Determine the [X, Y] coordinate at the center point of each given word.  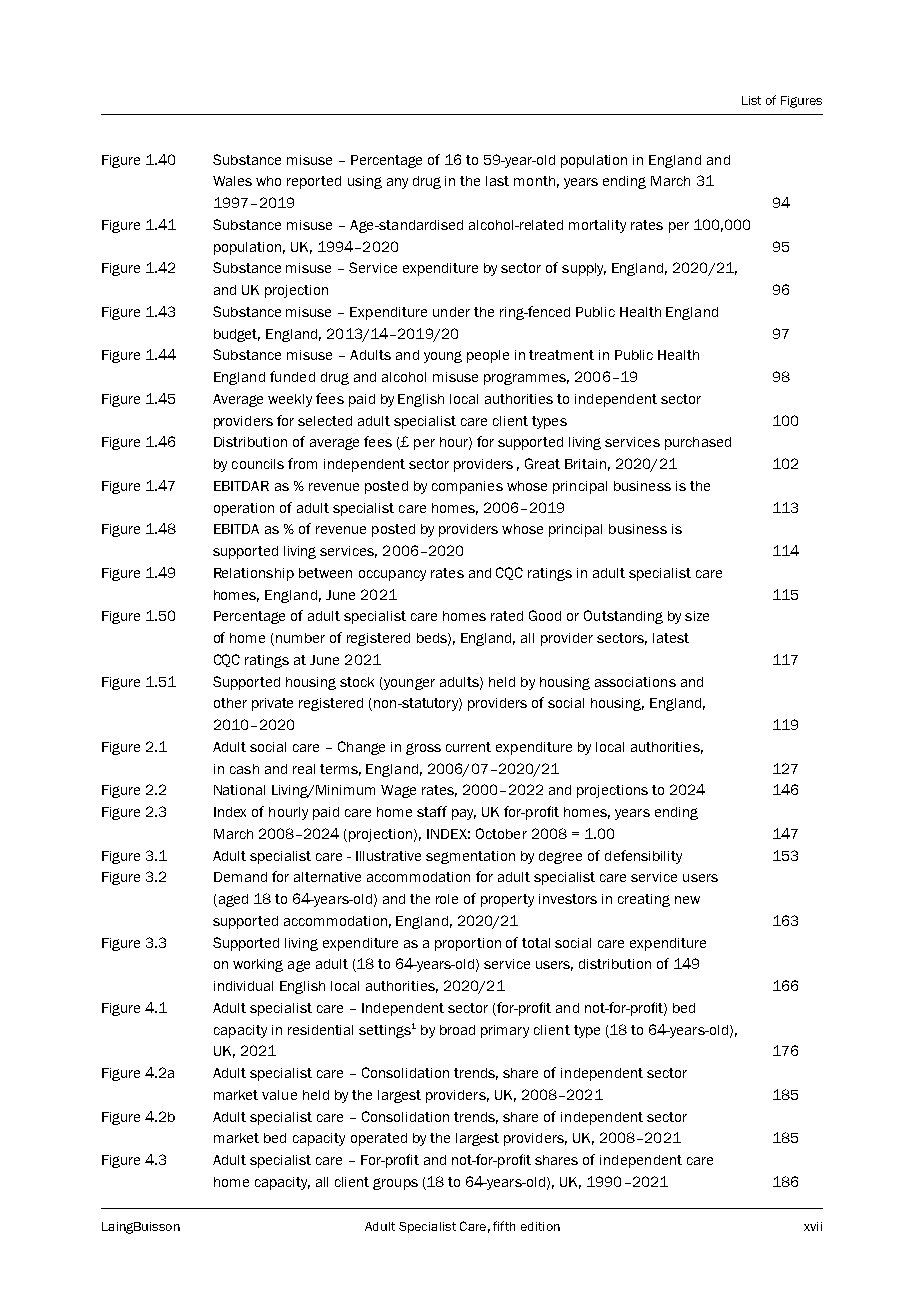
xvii [813, 1226]
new [687, 900]
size [697, 616]
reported [314, 182]
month [534, 181]
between [325, 573]
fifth [504, 1226]
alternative [327, 877]
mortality [597, 226]
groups [395, 1184]
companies [467, 487]
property [507, 900]
